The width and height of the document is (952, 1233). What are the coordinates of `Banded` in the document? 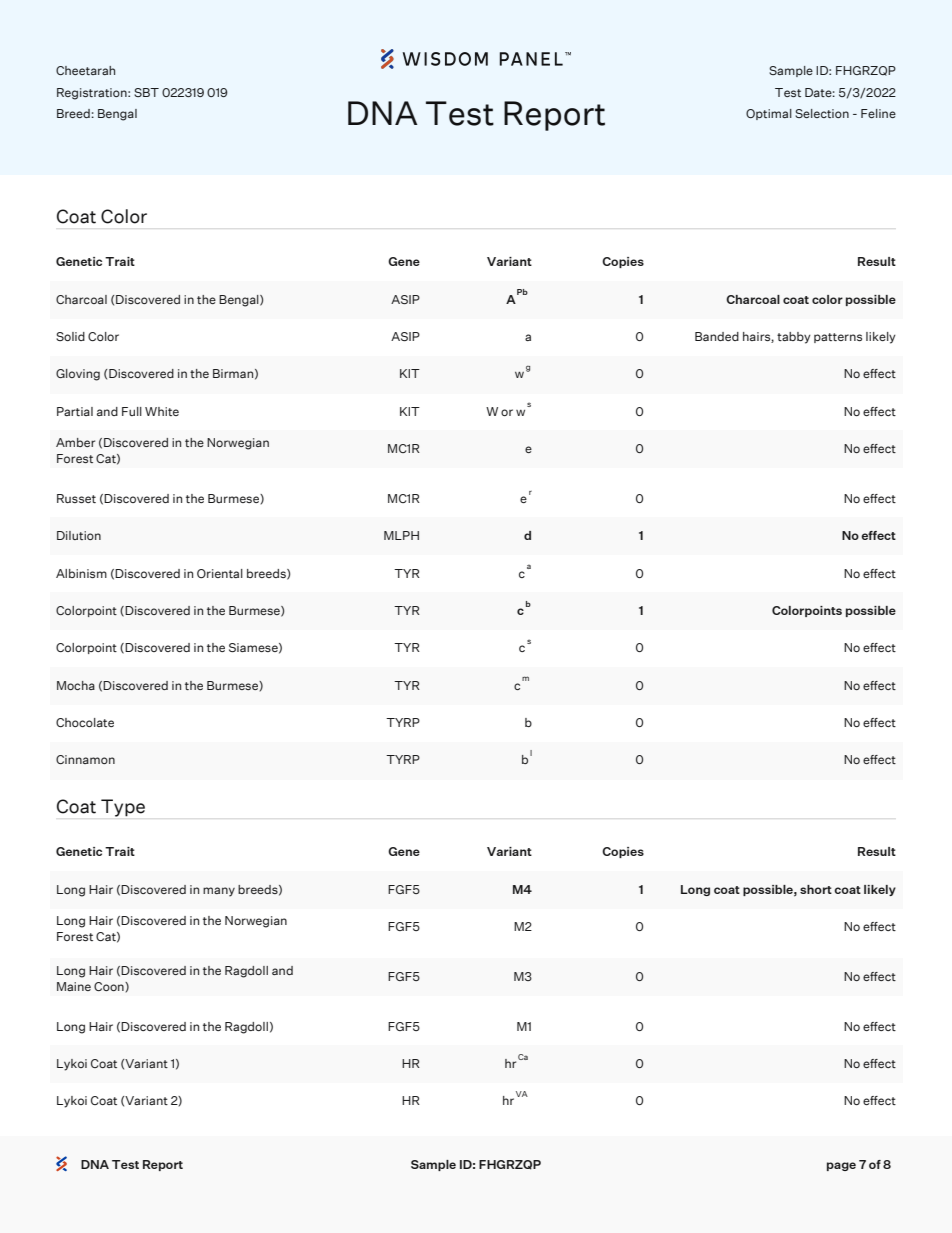 It's located at (717, 336).
